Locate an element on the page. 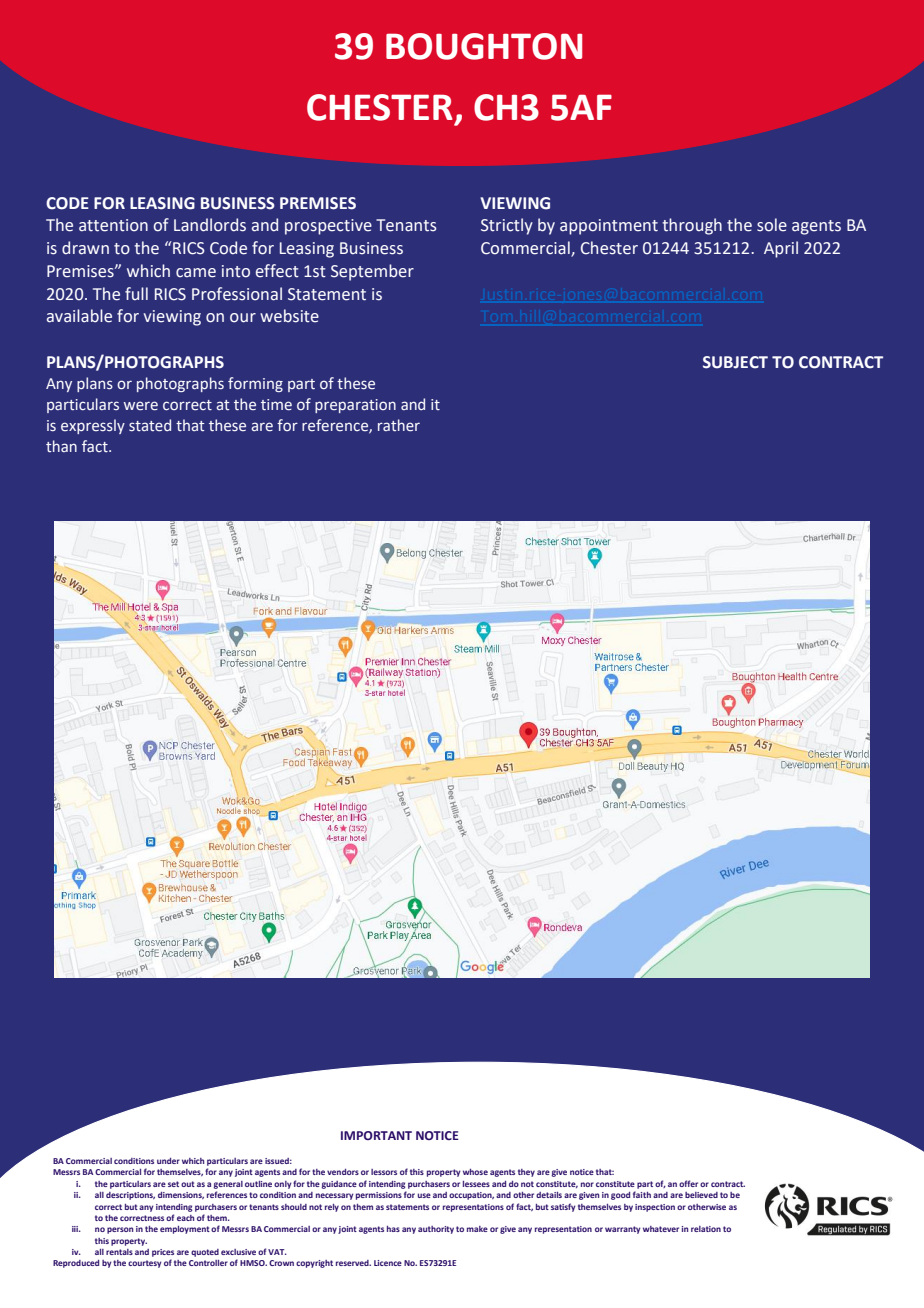 This image has height=1308, width=924. SUBJECT is located at coordinates (735, 362).
